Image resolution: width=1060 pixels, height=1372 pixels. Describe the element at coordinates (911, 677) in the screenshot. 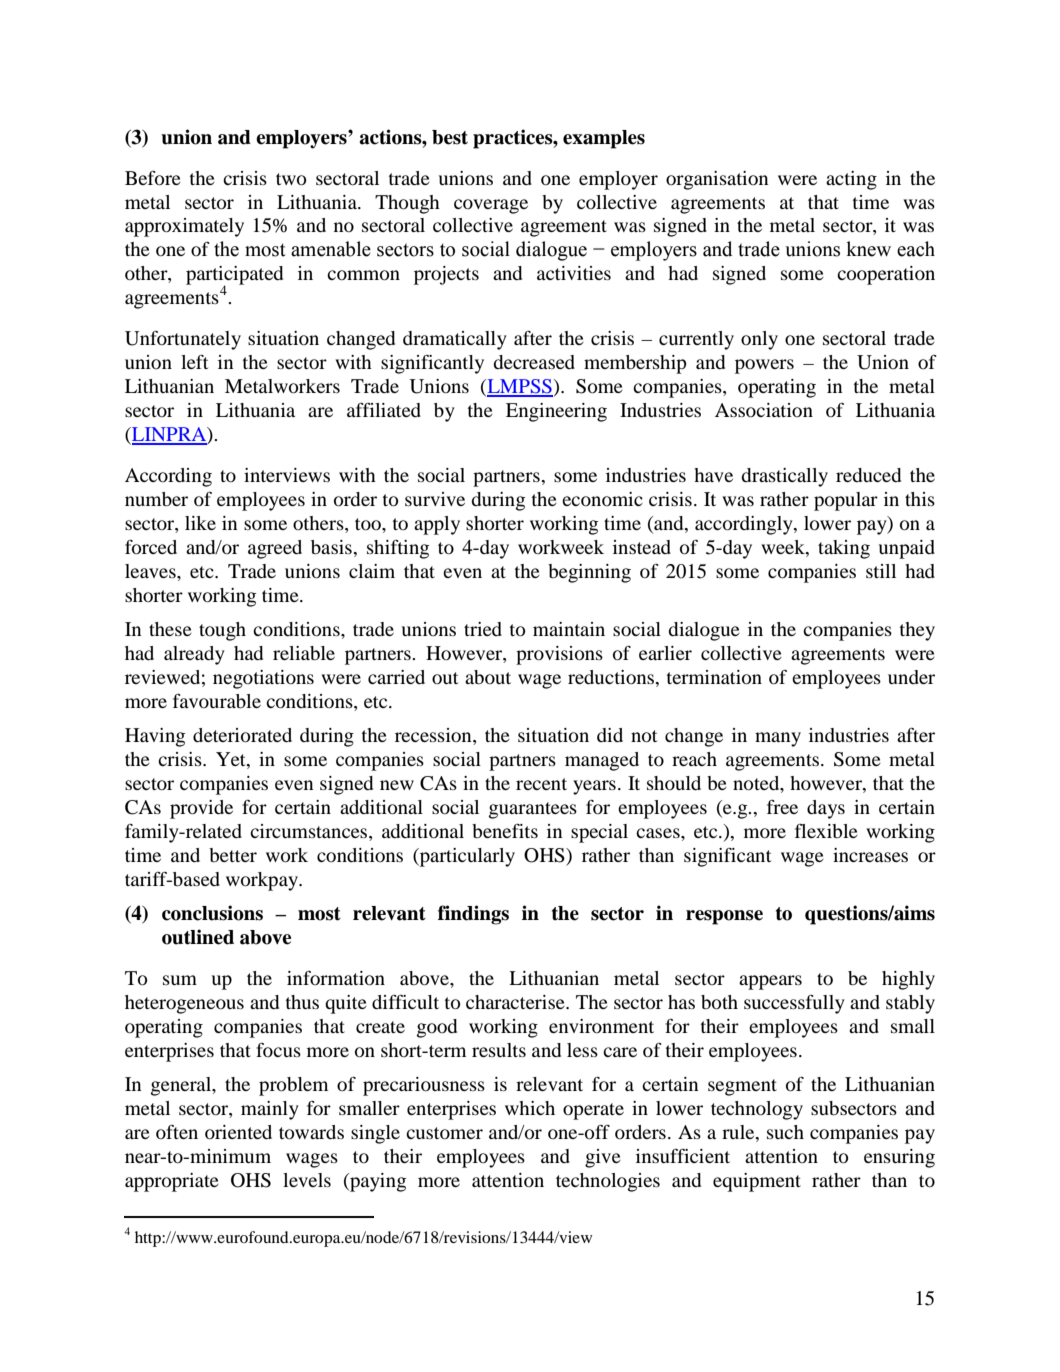

I see `under` at that location.
